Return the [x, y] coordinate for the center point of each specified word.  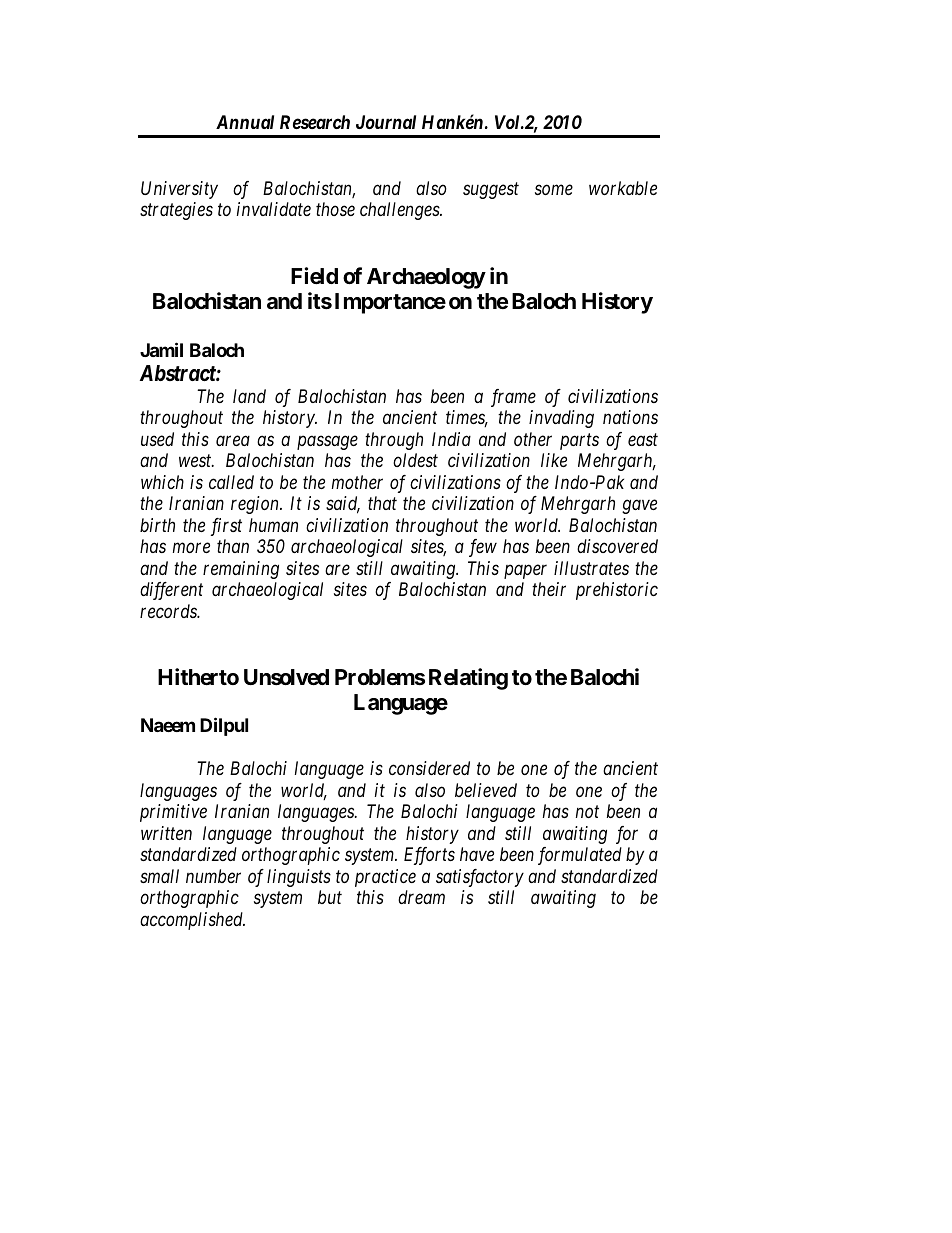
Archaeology [426, 278]
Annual [245, 122]
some [554, 190]
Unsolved [286, 677]
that [382, 503]
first [226, 527]
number [213, 876]
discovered [617, 546]
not [587, 812]
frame [513, 398]
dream [421, 897]
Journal [386, 122]
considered [429, 768]
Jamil [161, 349]
